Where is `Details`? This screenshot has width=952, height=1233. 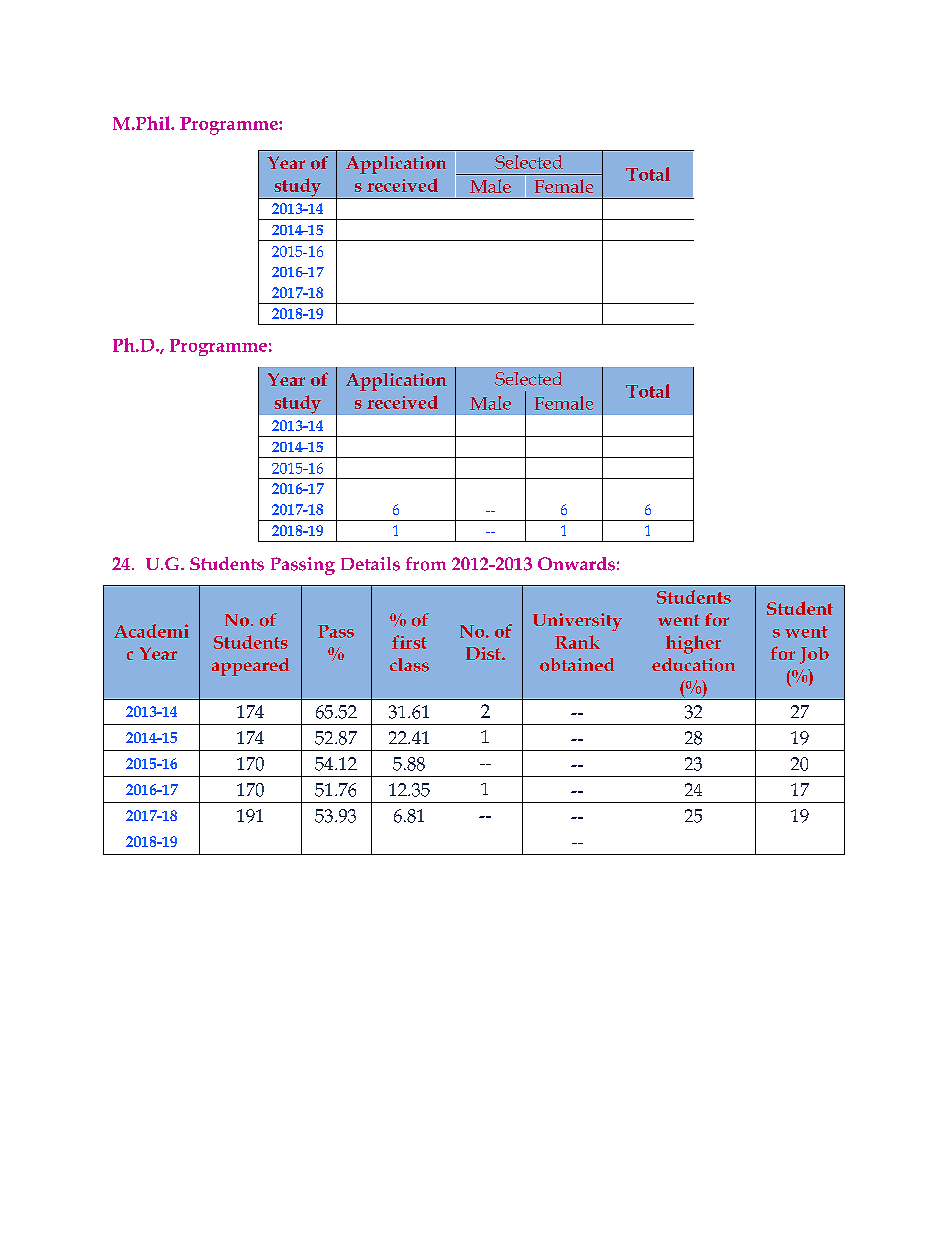 Details is located at coordinates (370, 564).
